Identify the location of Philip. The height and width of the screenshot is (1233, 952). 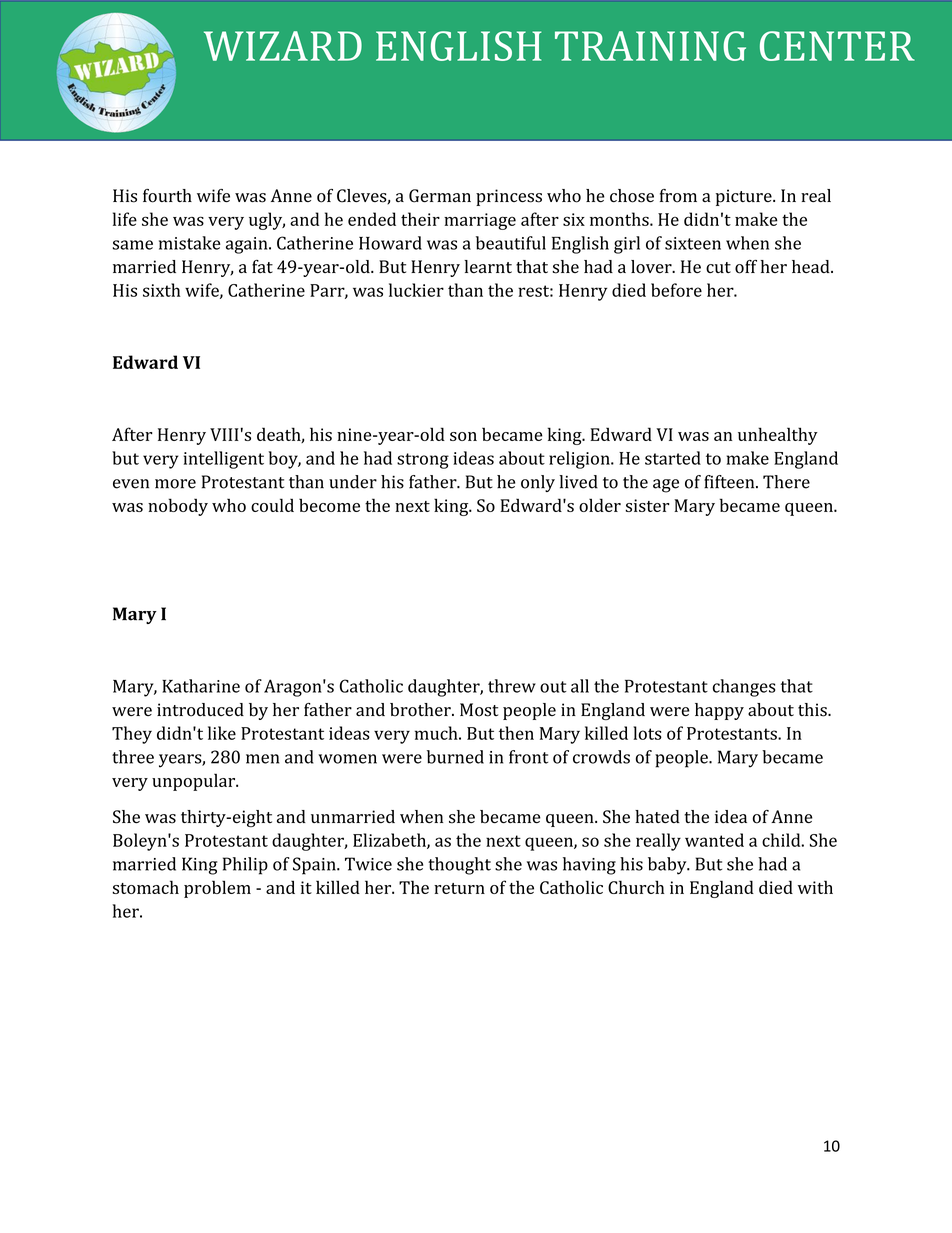
(245, 866).
